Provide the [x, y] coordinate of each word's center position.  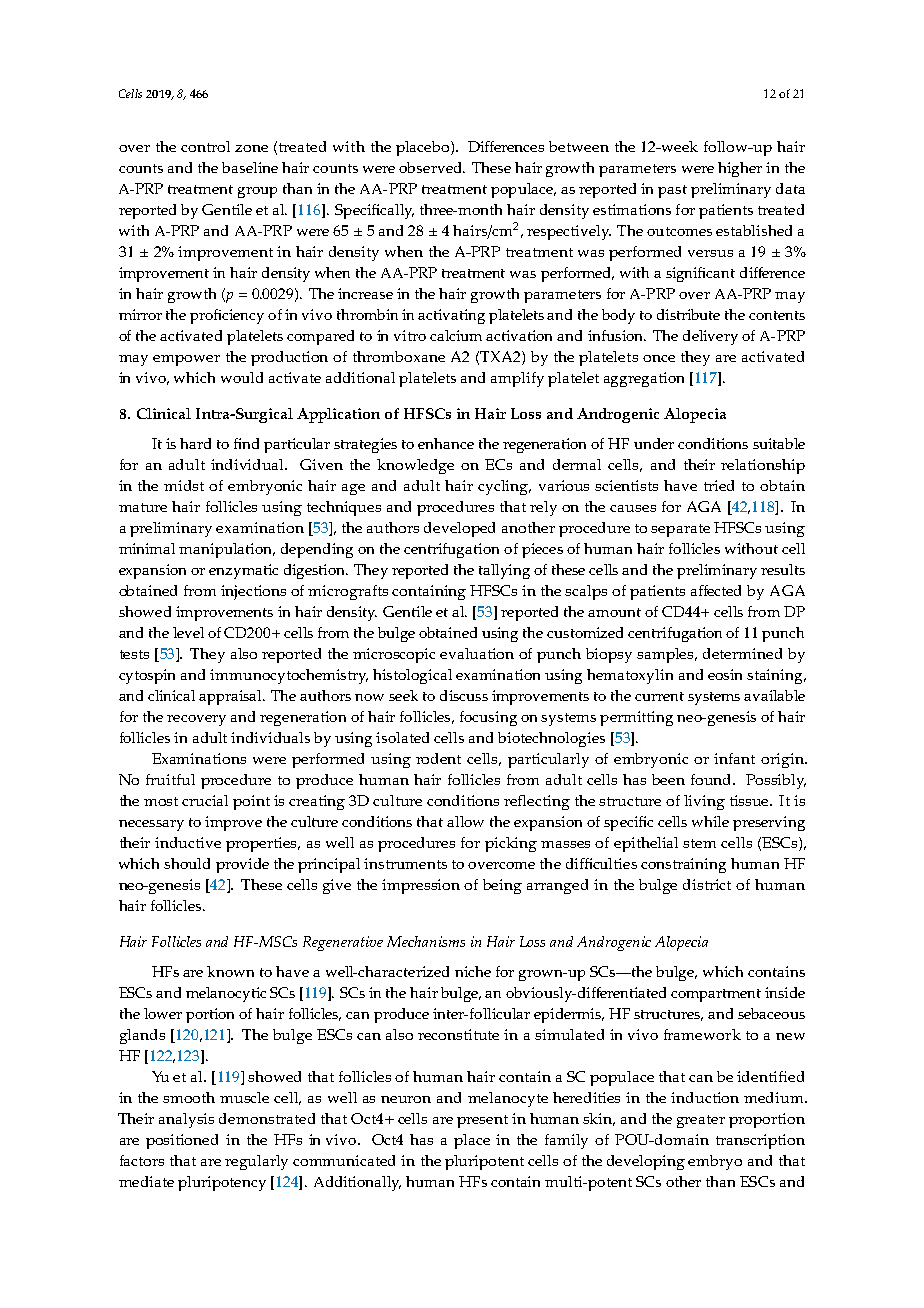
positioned [182, 1141]
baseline [250, 167]
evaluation [477, 653]
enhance [446, 443]
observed [431, 167]
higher [740, 169]
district [707, 884]
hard [195, 443]
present [482, 1121]
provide [242, 865]
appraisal [231, 697]
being [502, 886]
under [654, 443]
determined [742, 653]
